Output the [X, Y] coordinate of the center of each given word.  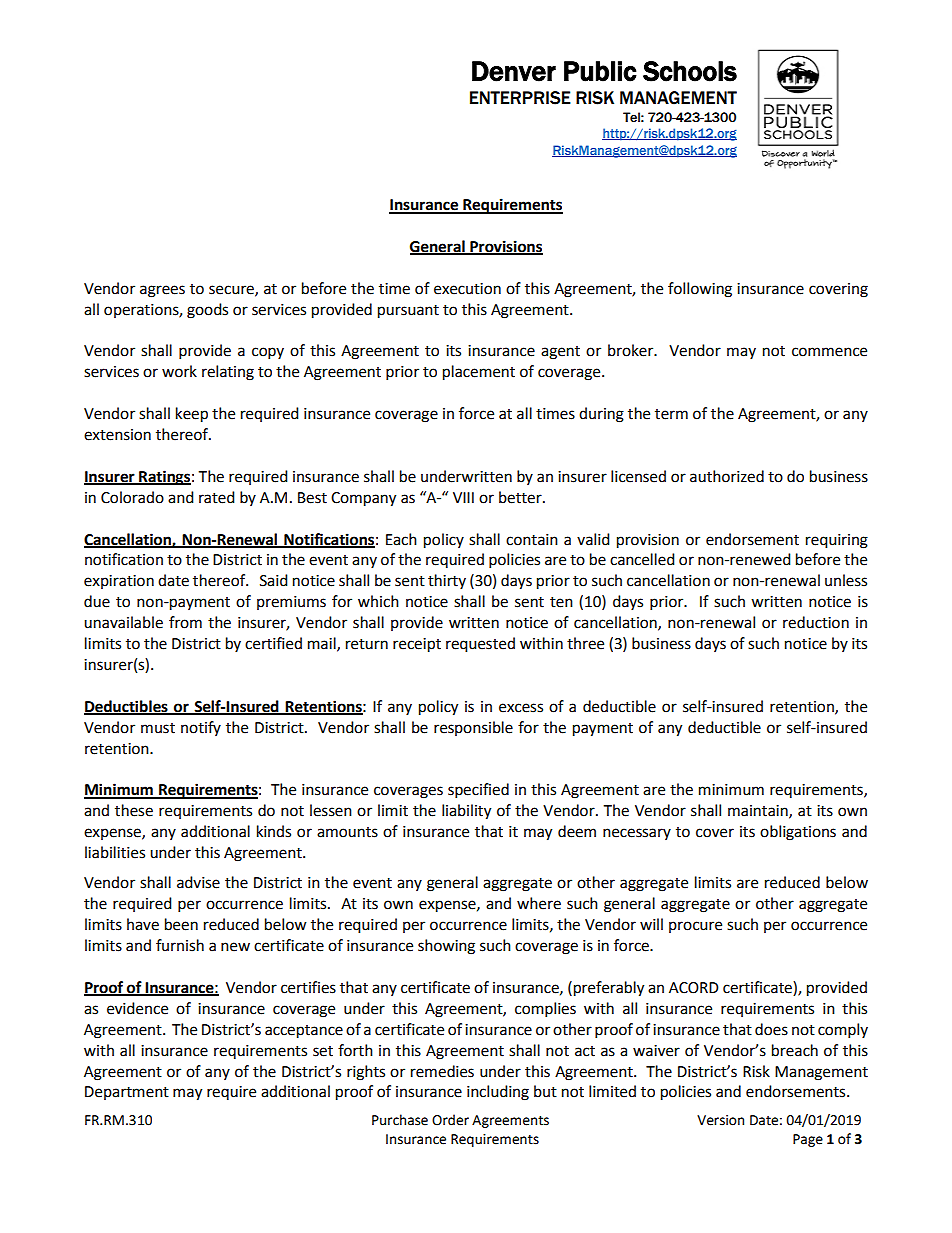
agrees [162, 291]
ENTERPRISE [520, 98]
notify [201, 728]
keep [192, 415]
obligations [798, 833]
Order [450, 1120]
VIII [463, 497]
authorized [727, 476]
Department [127, 1093]
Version [720, 1120]
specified [478, 791]
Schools [690, 71]
